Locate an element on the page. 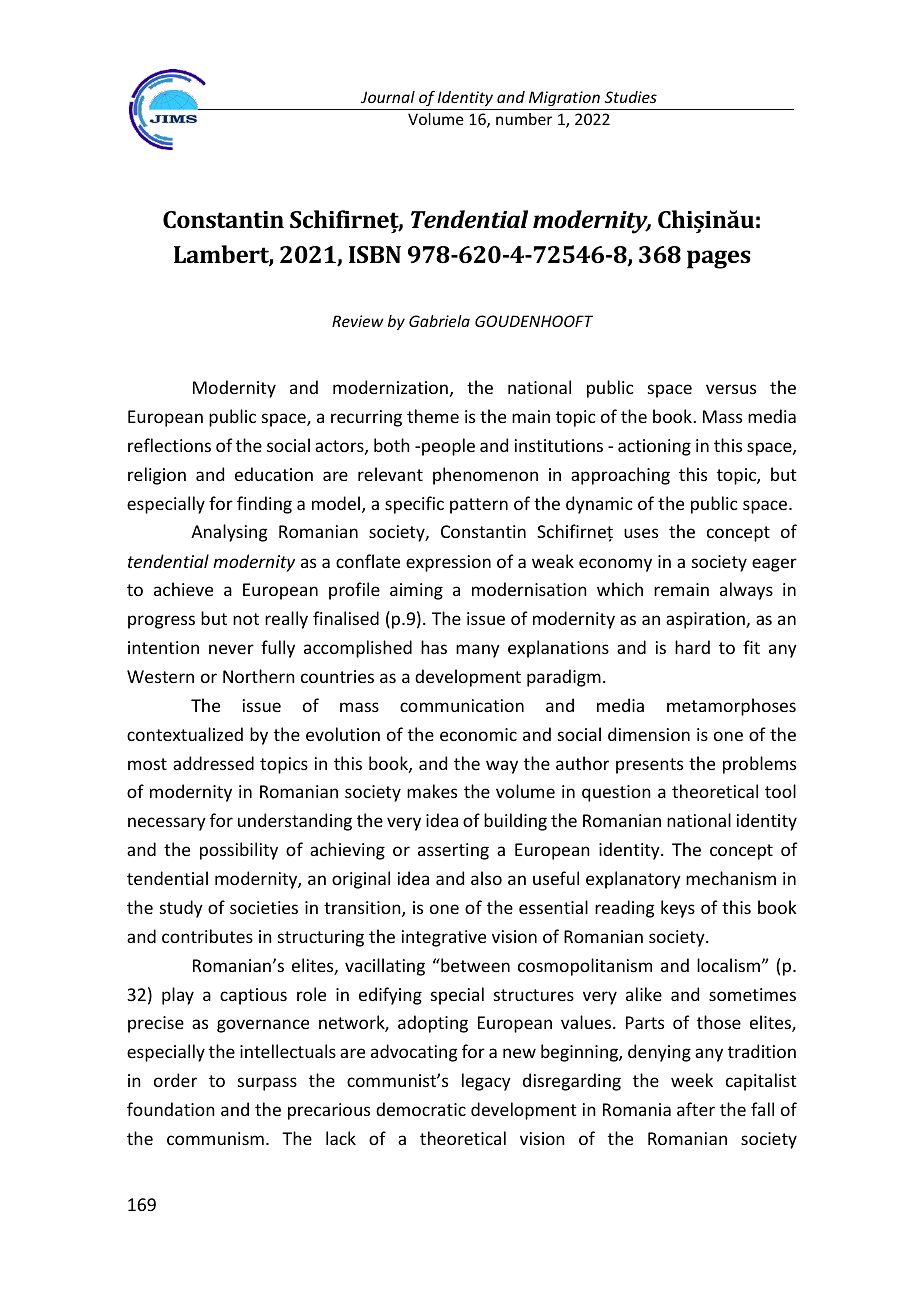 The height and width of the image is (1305, 924). makes is located at coordinates (432, 791).
